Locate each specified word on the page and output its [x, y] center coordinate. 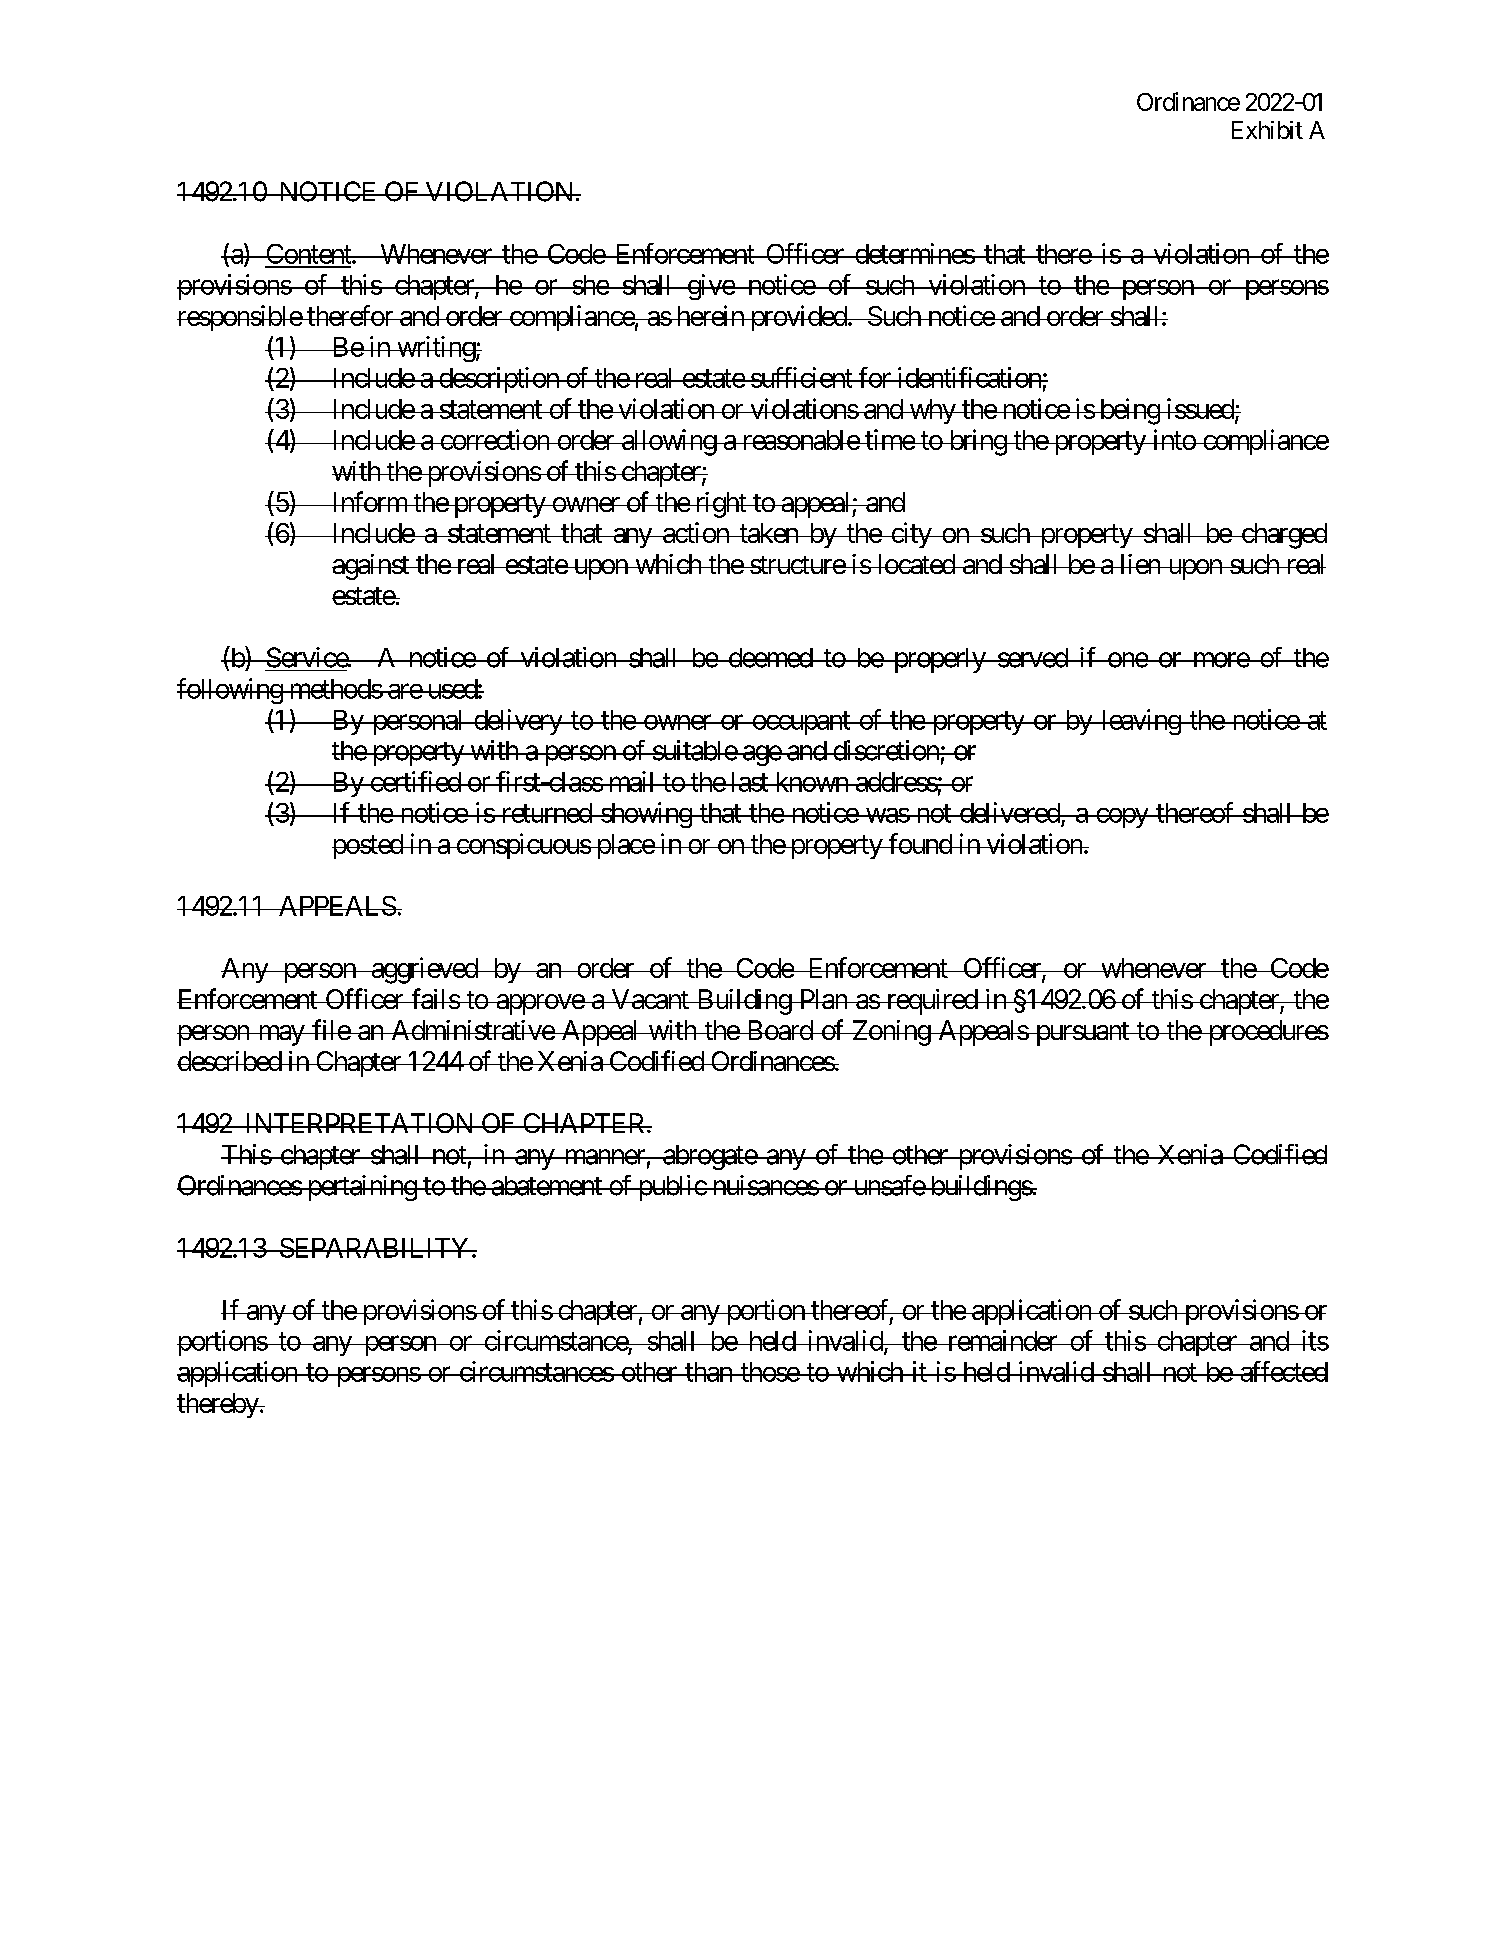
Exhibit [1267, 130]
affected [1283, 1371]
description [499, 380]
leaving [1140, 722]
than [708, 1372]
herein [710, 315]
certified [415, 781]
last [749, 782]
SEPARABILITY [374, 1248]
